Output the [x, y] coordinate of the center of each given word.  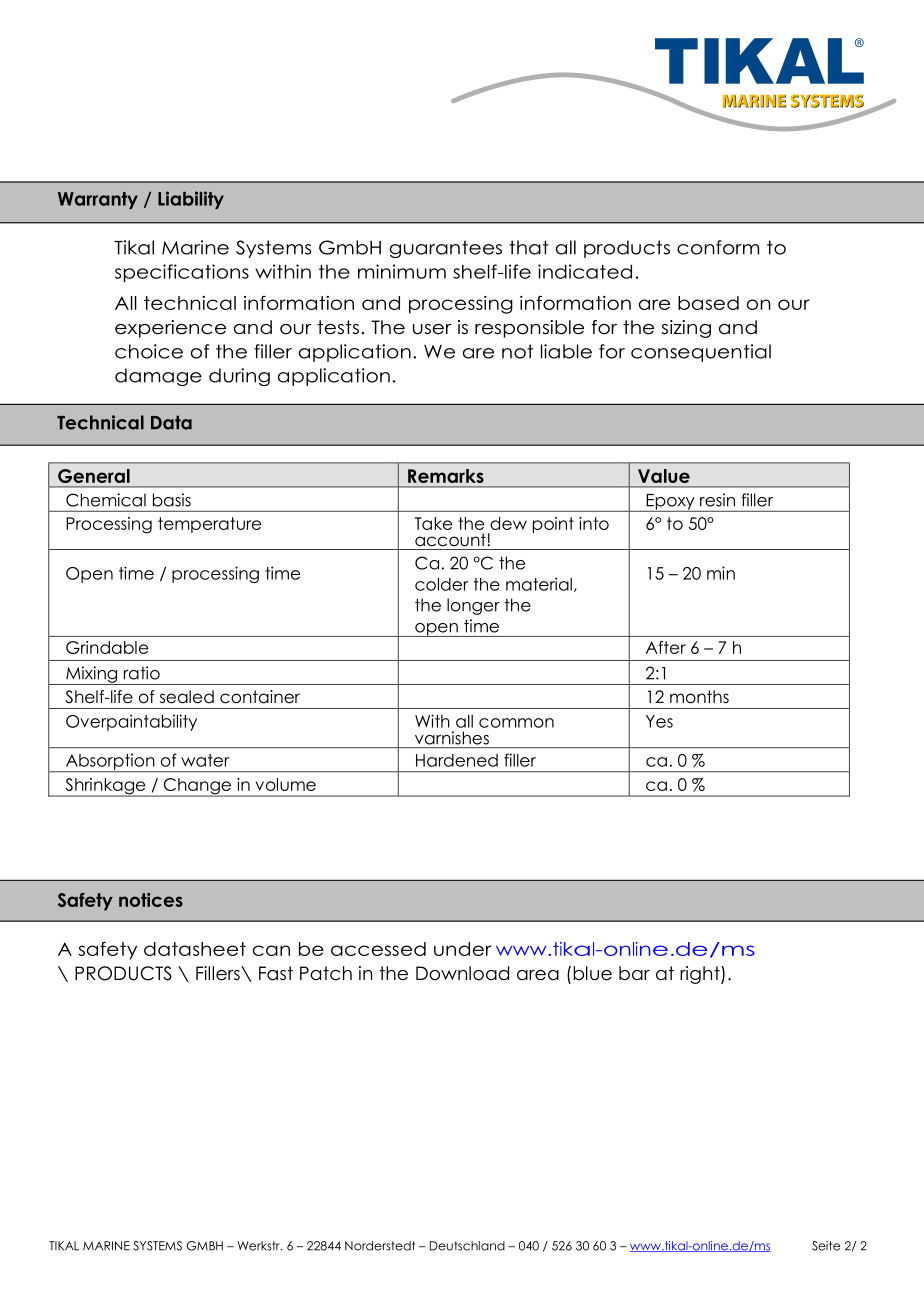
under [462, 949]
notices [151, 900]
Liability [191, 200]
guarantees [445, 249]
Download [462, 973]
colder [442, 584]
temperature [209, 525]
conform [718, 247]
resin [717, 500]
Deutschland [467, 1246]
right [701, 975]
